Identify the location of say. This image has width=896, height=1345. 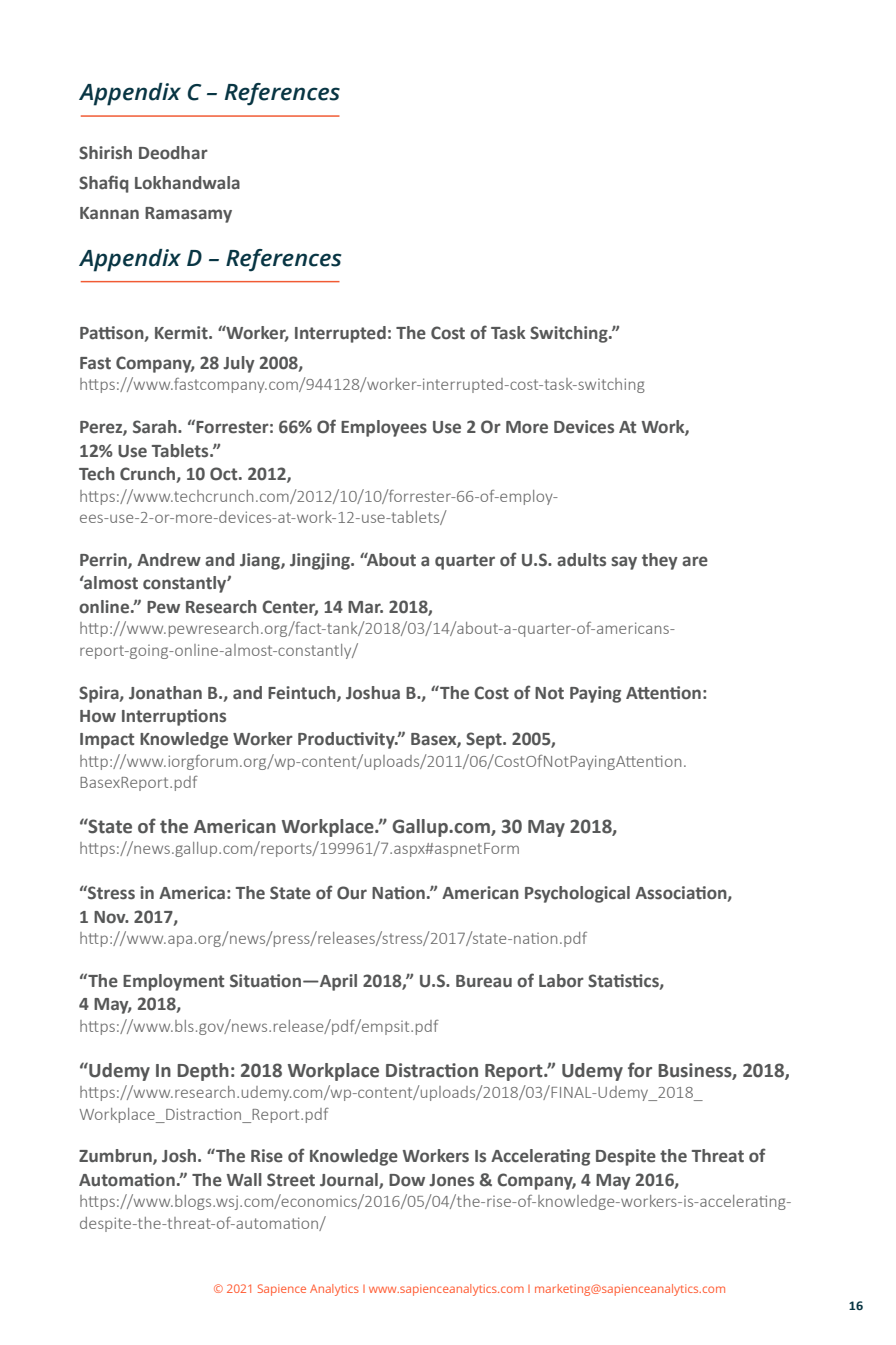
(624, 563).
